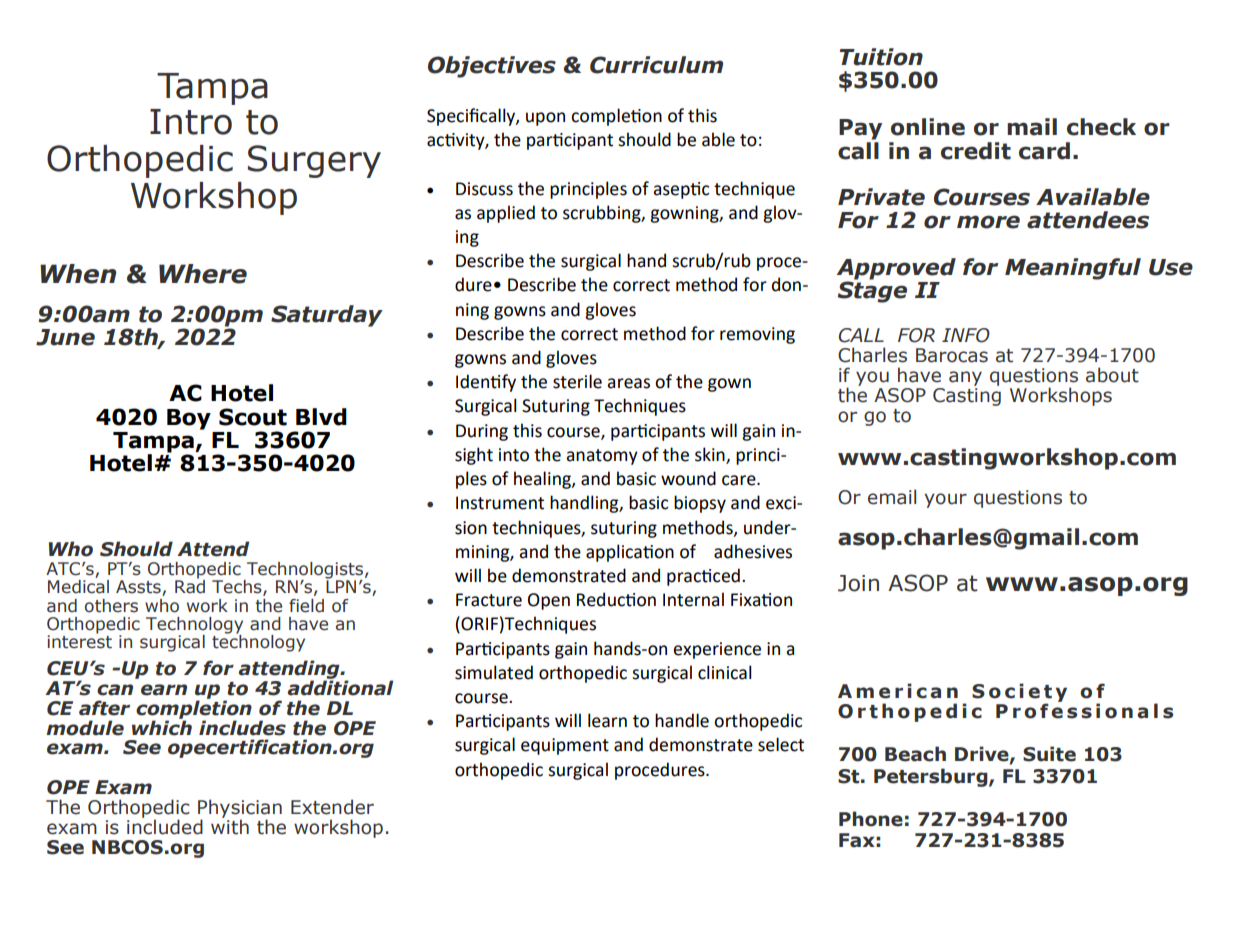  Describe the element at coordinates (945, 500) in the page. I see `your` at that location.
